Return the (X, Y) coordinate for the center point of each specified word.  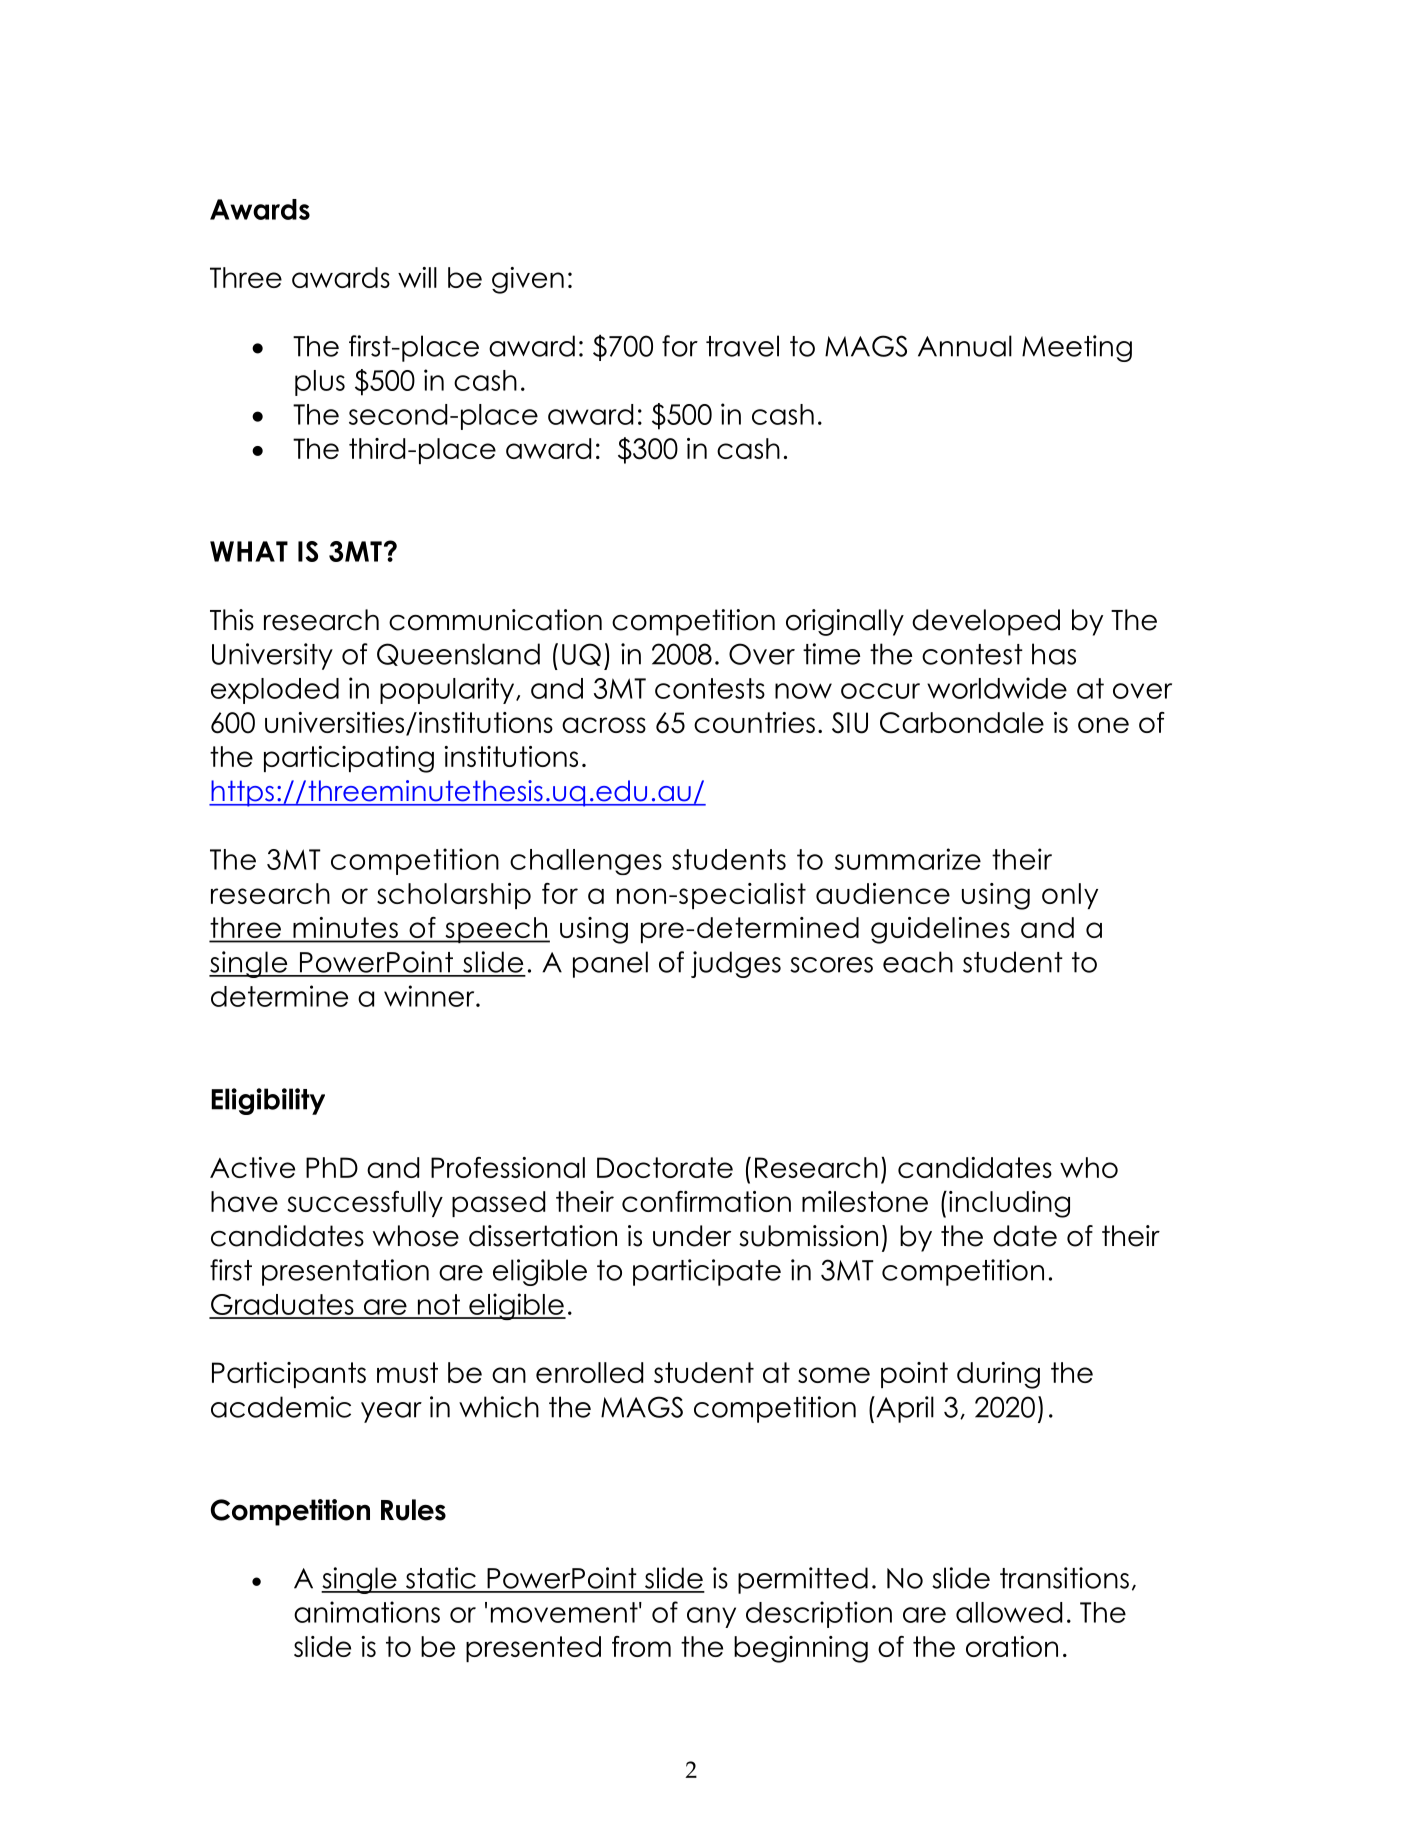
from (641, 1646)
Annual (965, 346)
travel (742, 346)
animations (367, 1612)
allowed (1009, 1612)
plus (320, 383)
